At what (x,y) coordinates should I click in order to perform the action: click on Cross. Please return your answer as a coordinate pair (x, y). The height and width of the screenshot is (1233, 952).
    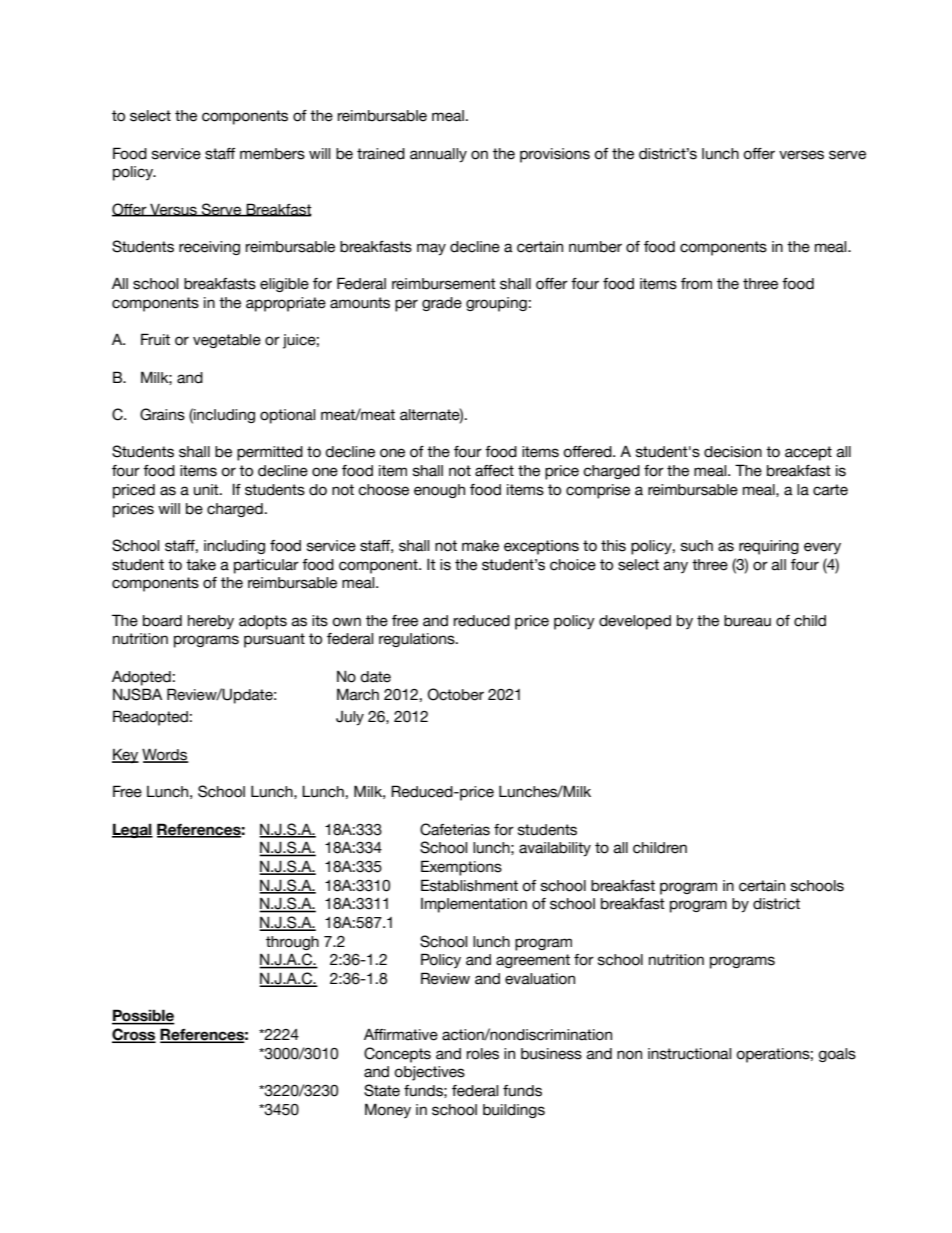
    Looking at the image, I should click on (134, 1035).
